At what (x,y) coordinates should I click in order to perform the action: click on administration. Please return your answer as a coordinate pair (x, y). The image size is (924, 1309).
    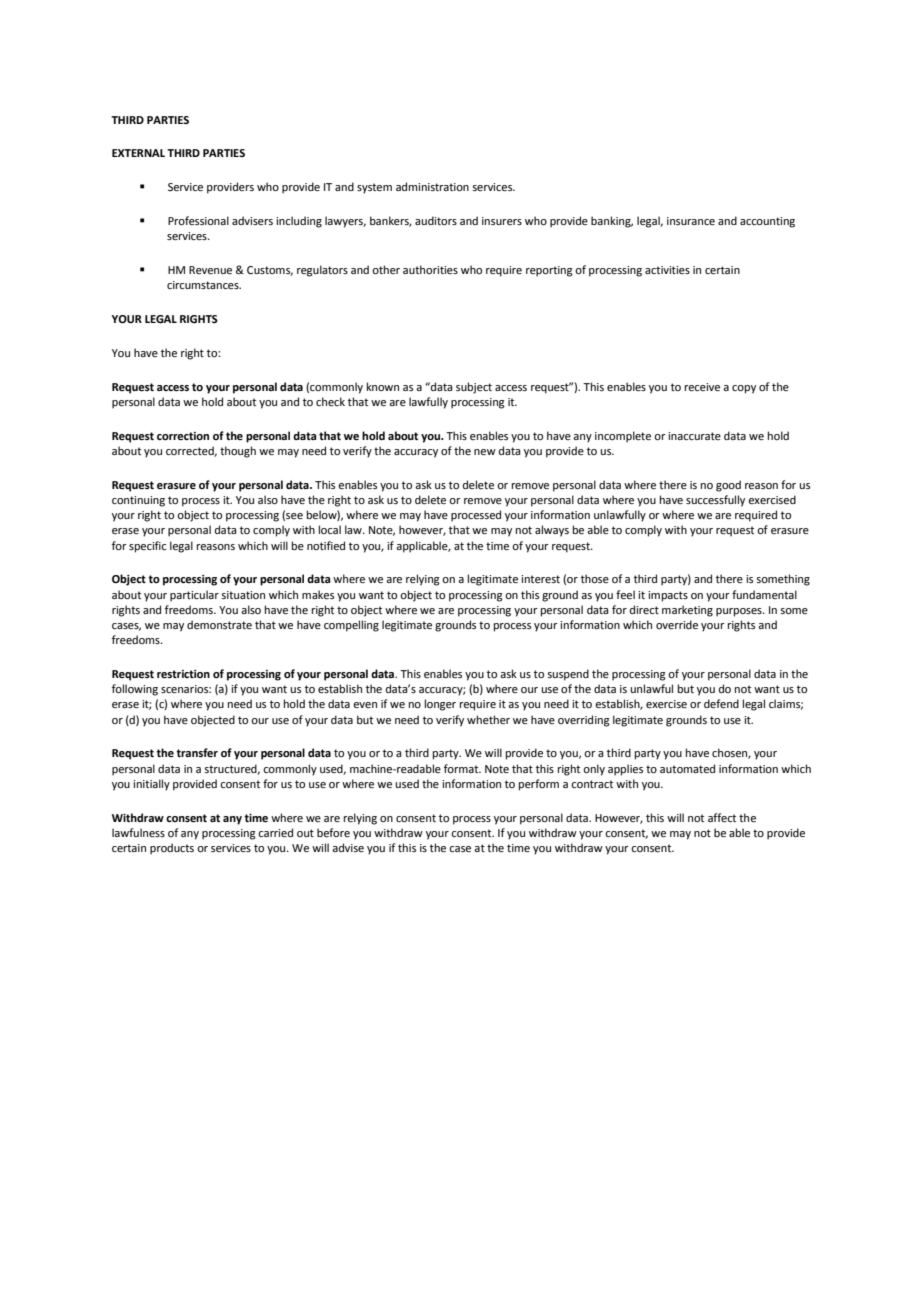
    Looking at the image, I should click on (432, 186).
